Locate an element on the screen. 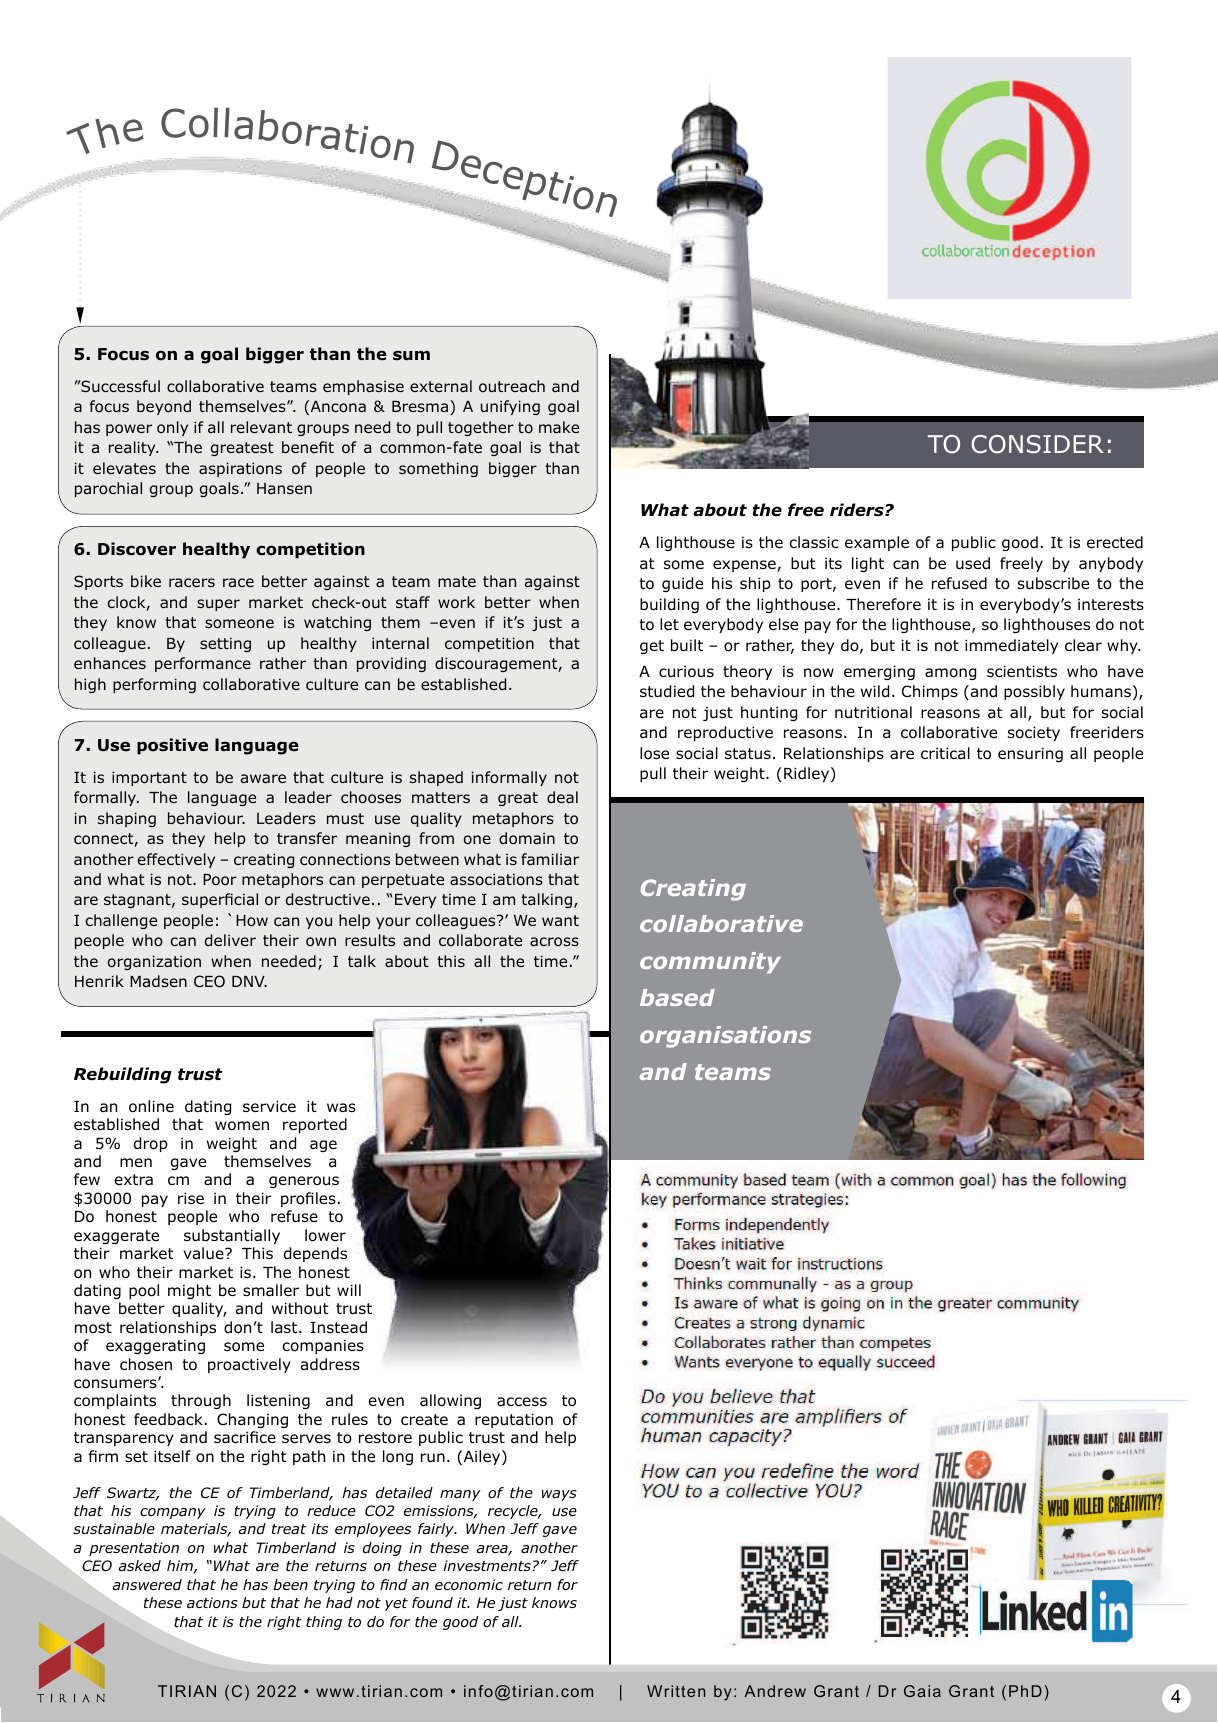 This screenshot has width=1218, height=1723. only is located at coordinates (172, 428).
